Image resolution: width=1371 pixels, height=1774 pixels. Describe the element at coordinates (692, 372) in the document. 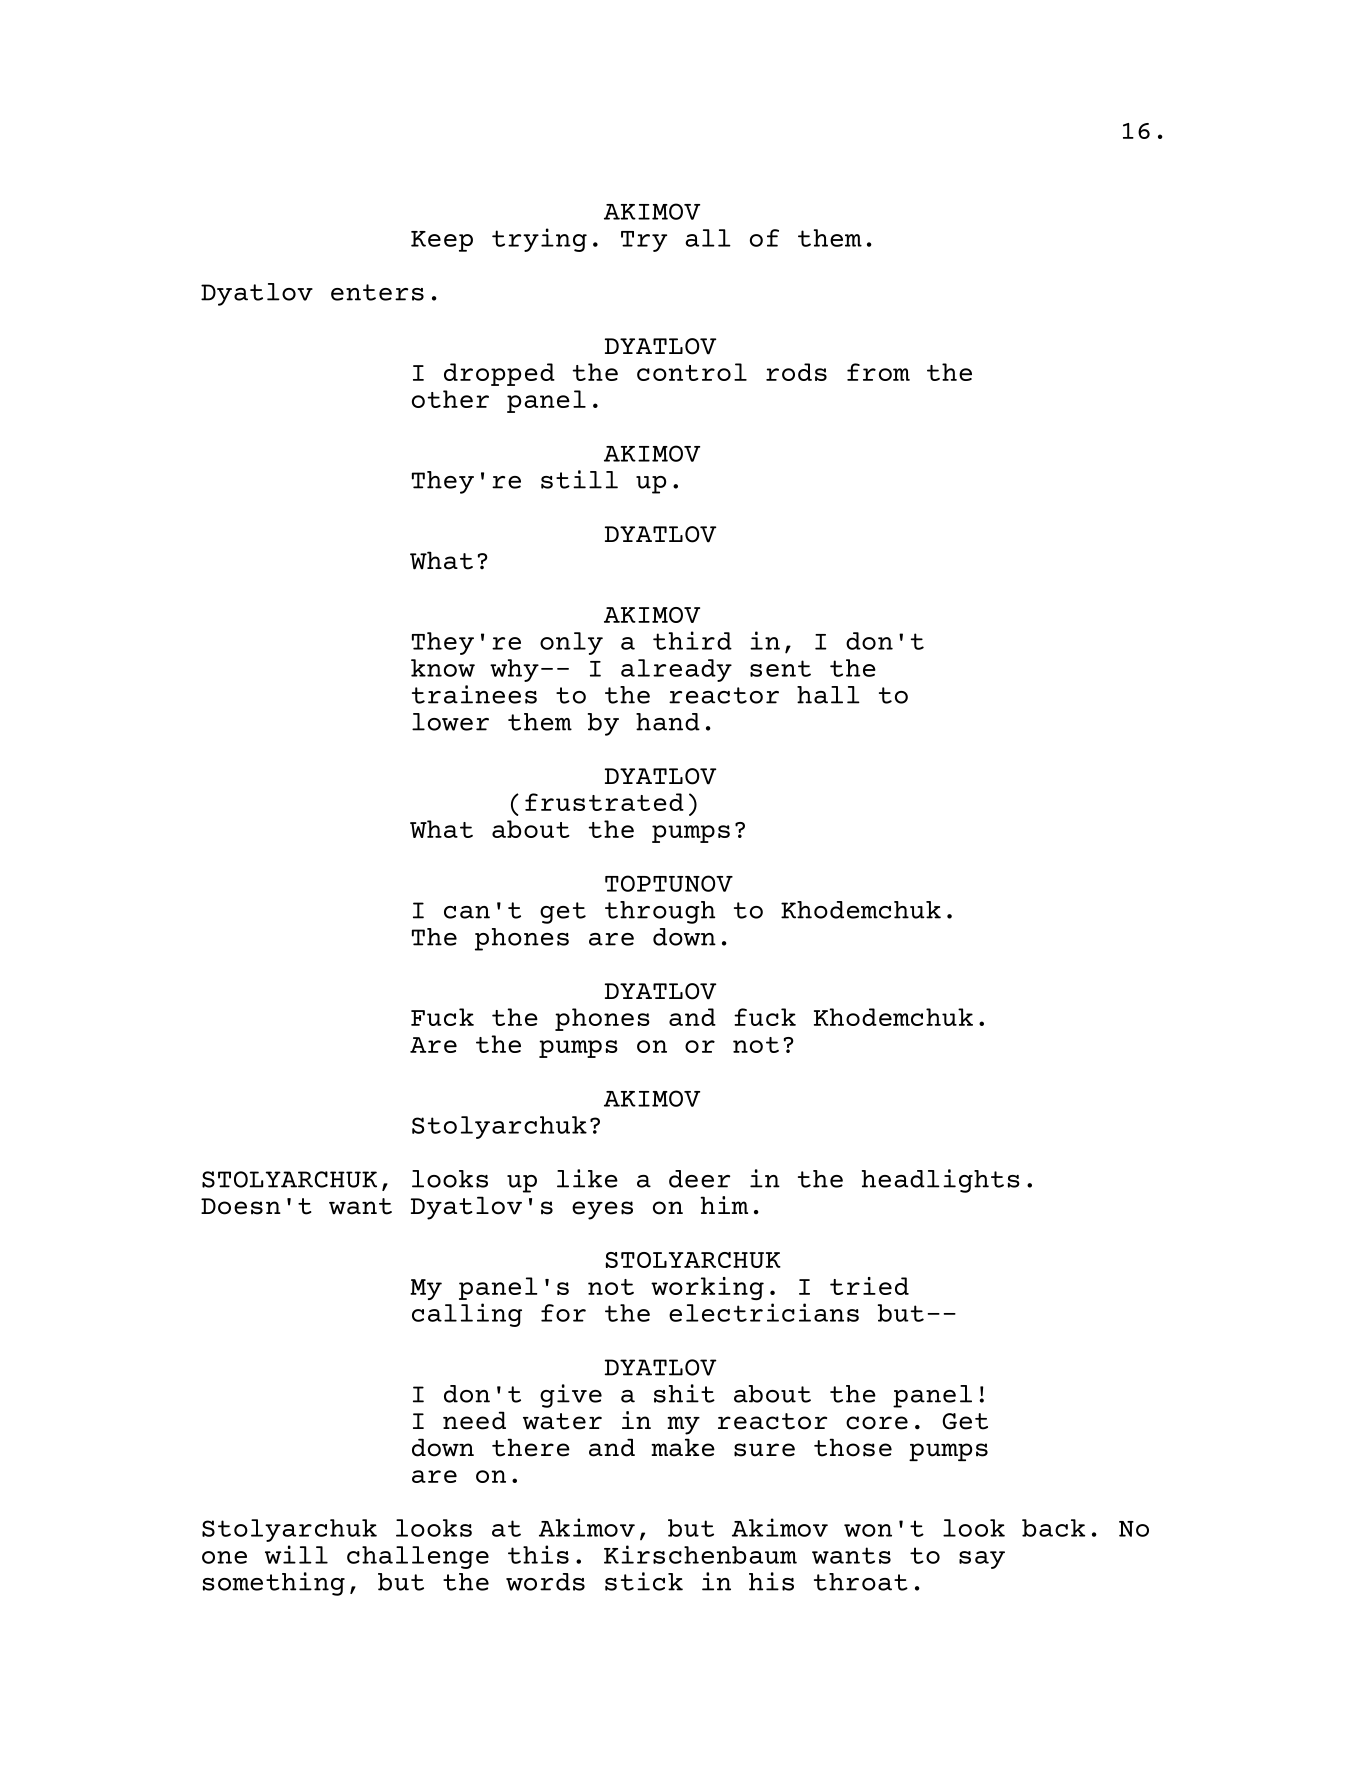

I see `control` at that location.
